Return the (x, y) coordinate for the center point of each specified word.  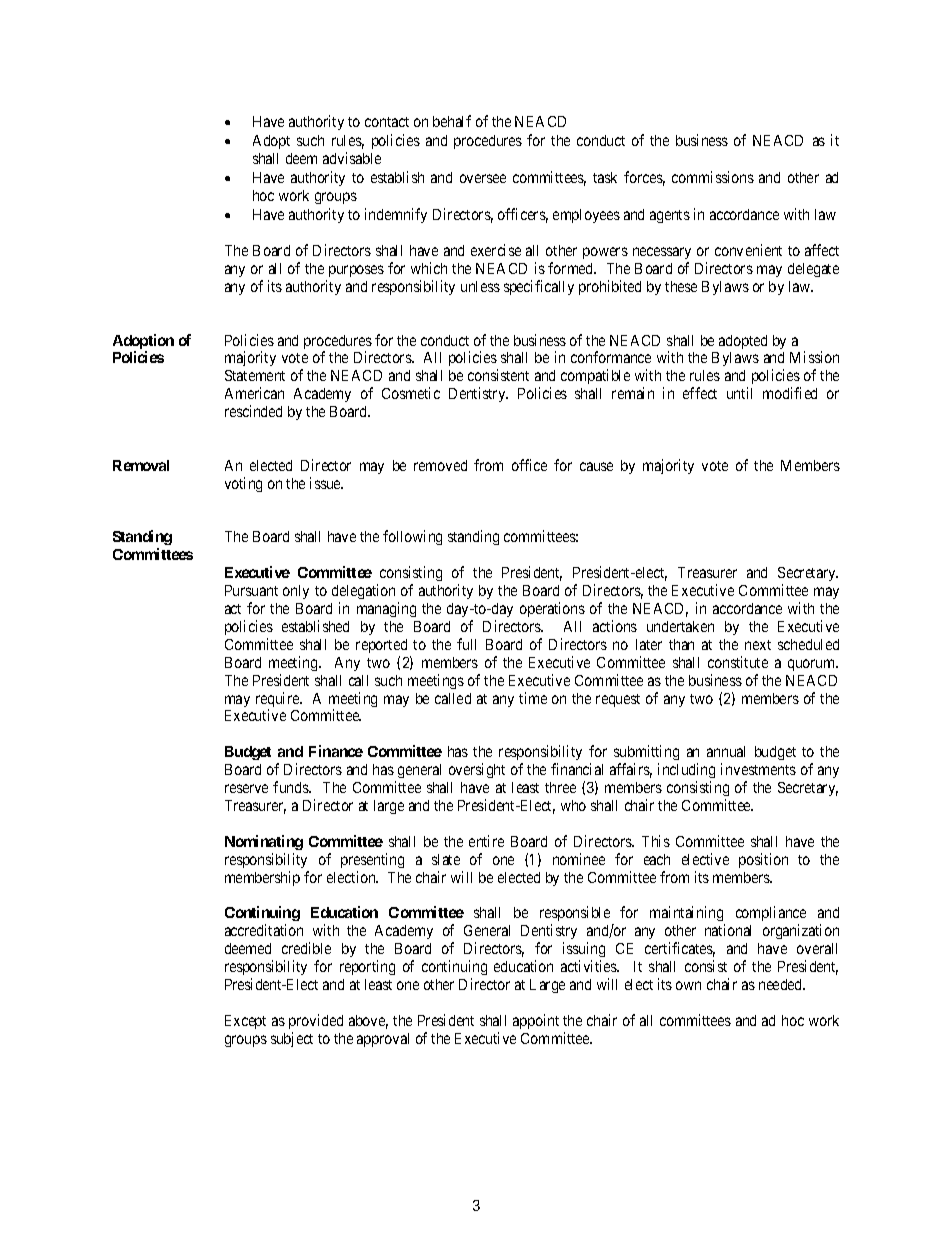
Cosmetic (411, 393)
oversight (477, 770)
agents (670, 216)
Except (245, 1022)
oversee (483, 178)
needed (782, 984)
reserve (246, 788)
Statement (255, 375)
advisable (352, 158)
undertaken (680, 626)
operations (552, 609)
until (739, 393)
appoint (536, 1021)
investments (758, 769)
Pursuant (251, 590)
